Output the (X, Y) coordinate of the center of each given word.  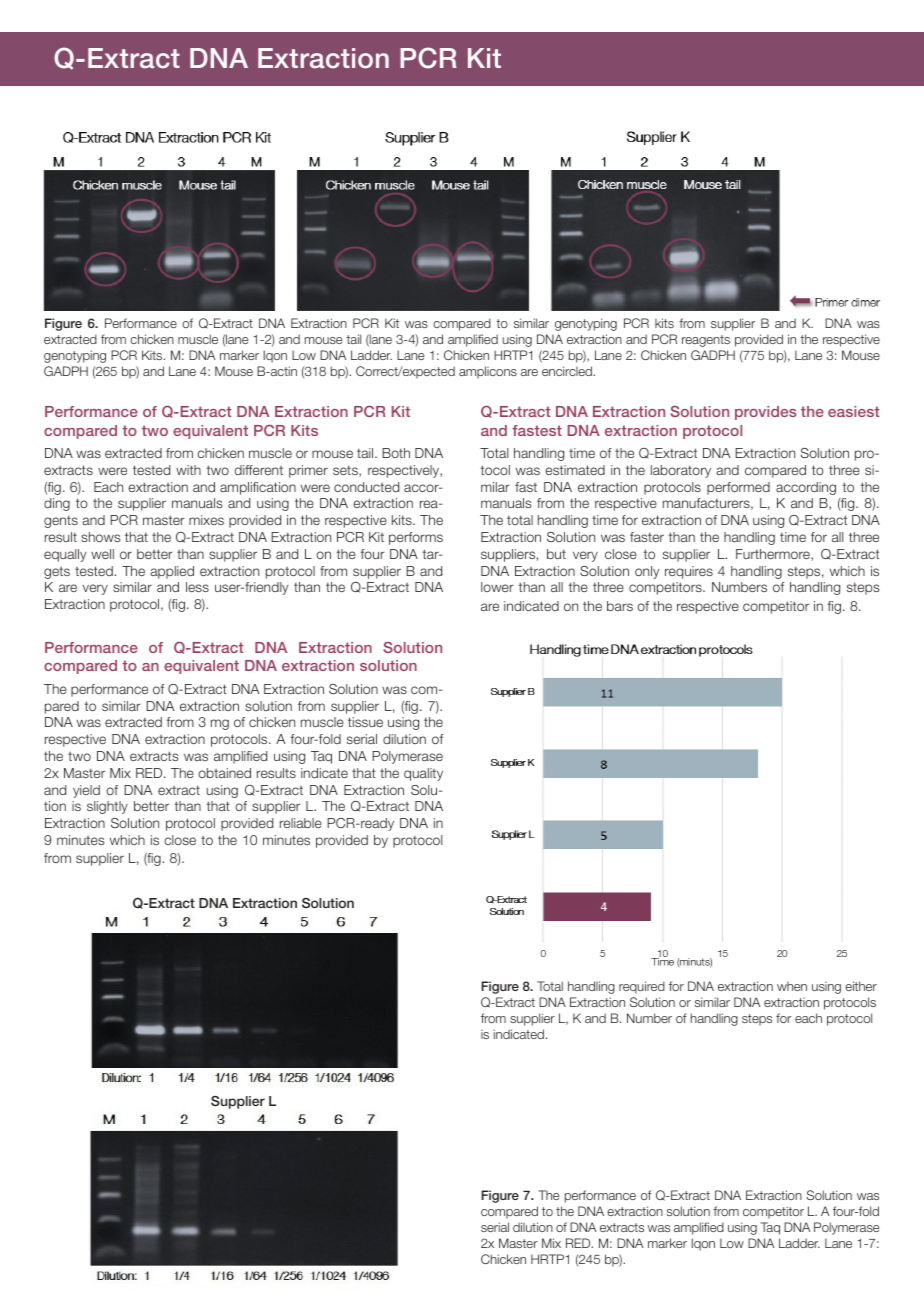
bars (620, 606)
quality (423, 774)
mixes (206, 520)
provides (766, 413)
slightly (107, 807)
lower (497, 587)
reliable (301, 823)
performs (416, 538)
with (188, 470)
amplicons (488, 372)
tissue (365, 722)
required (642, 987)
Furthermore (774, 555)
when (792, 986)
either (861, 986)
